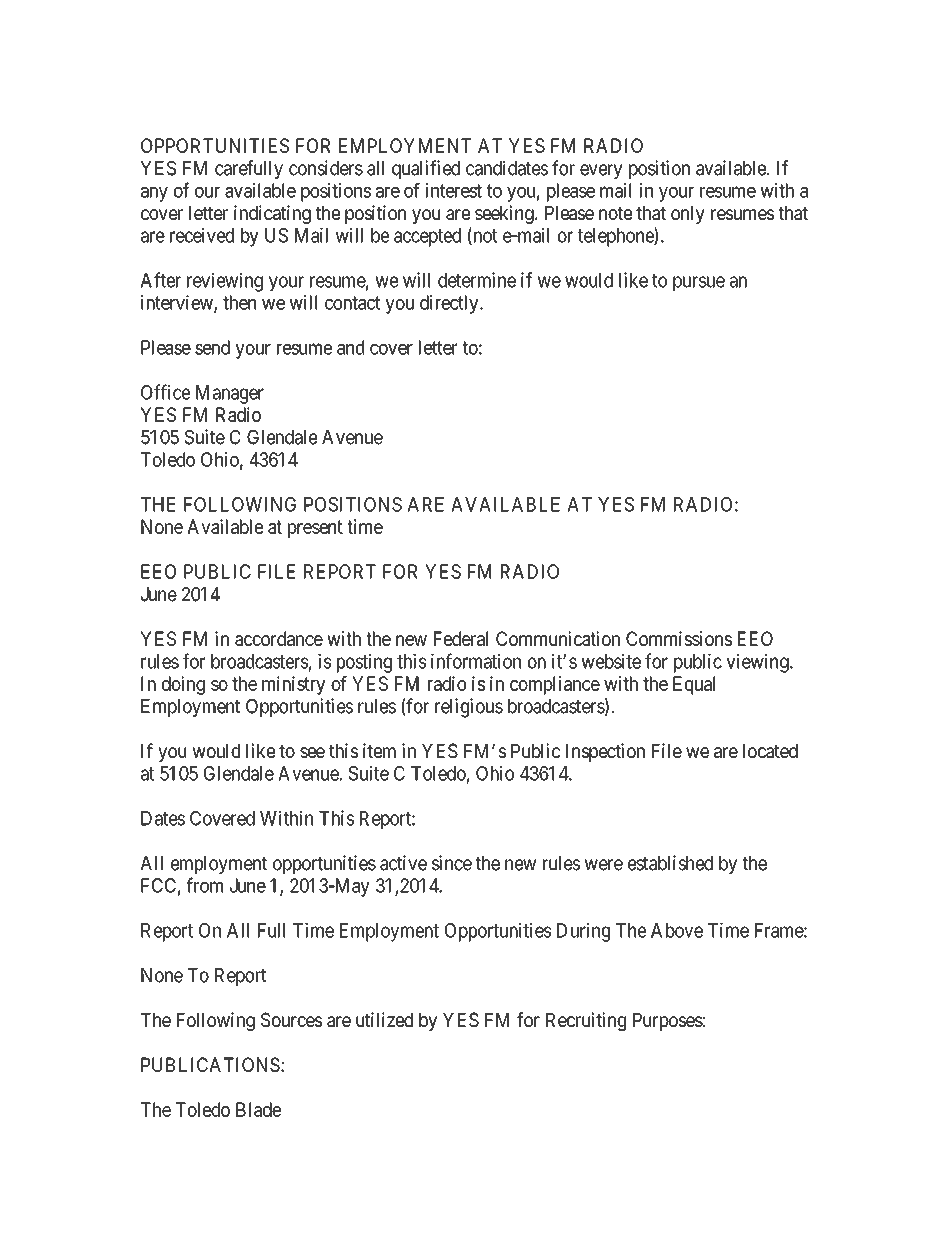 The width and height of the image is (952, 1233). Describe the element at coordinates (679, 638) in the image. I see `Commissions` at that location.
